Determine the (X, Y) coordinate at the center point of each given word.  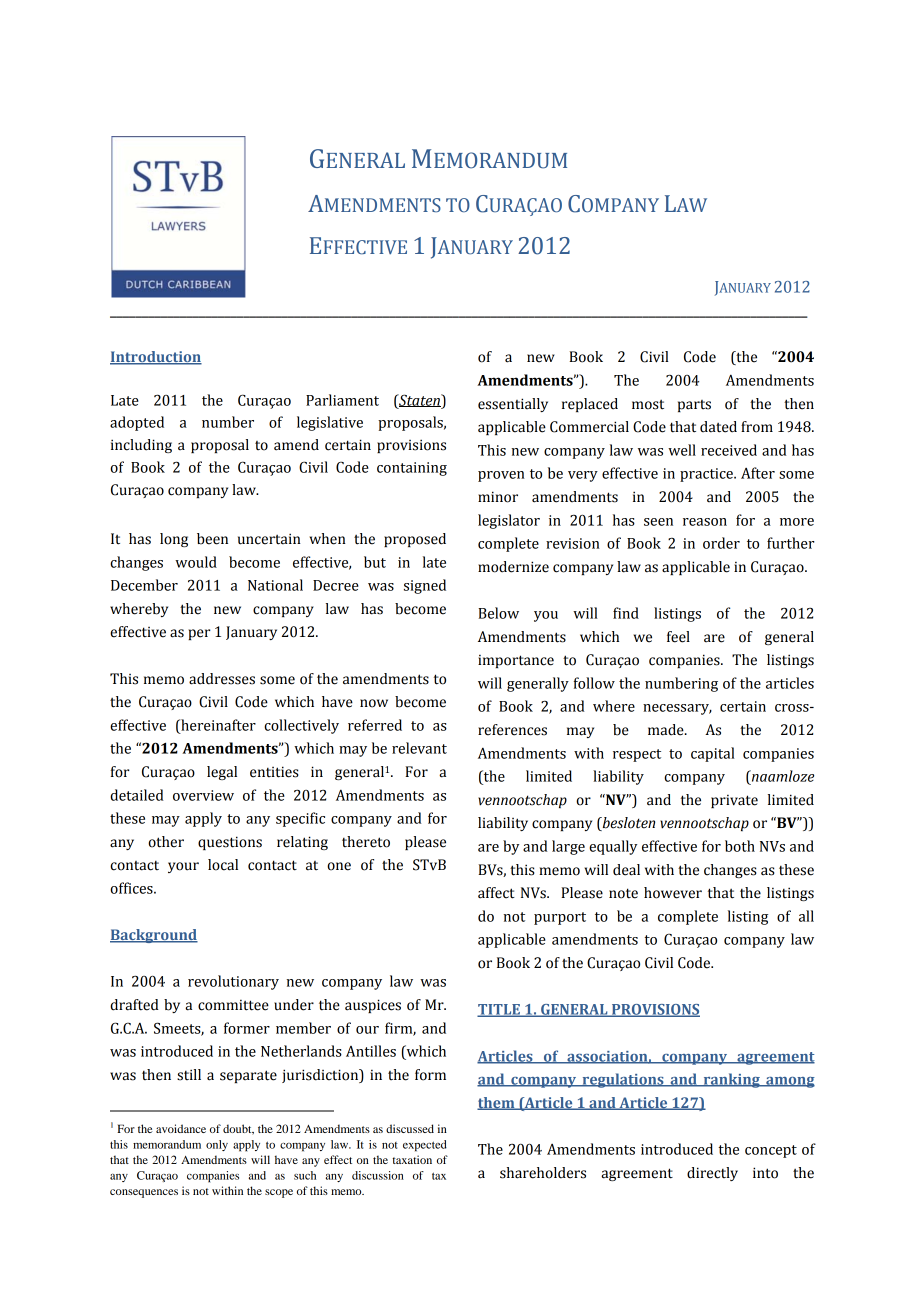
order (721, 543)
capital (712, 754)
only (217, 1145)
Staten (419, 400)
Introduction (156, 358)
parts (694, 406)
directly (712, 1174)
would (196, 562)
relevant (419, 748)
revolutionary (233, 982)
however (673, 893)
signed (425, 586)
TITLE (499, 1010)
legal (222, 773)
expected (425, 1146)
